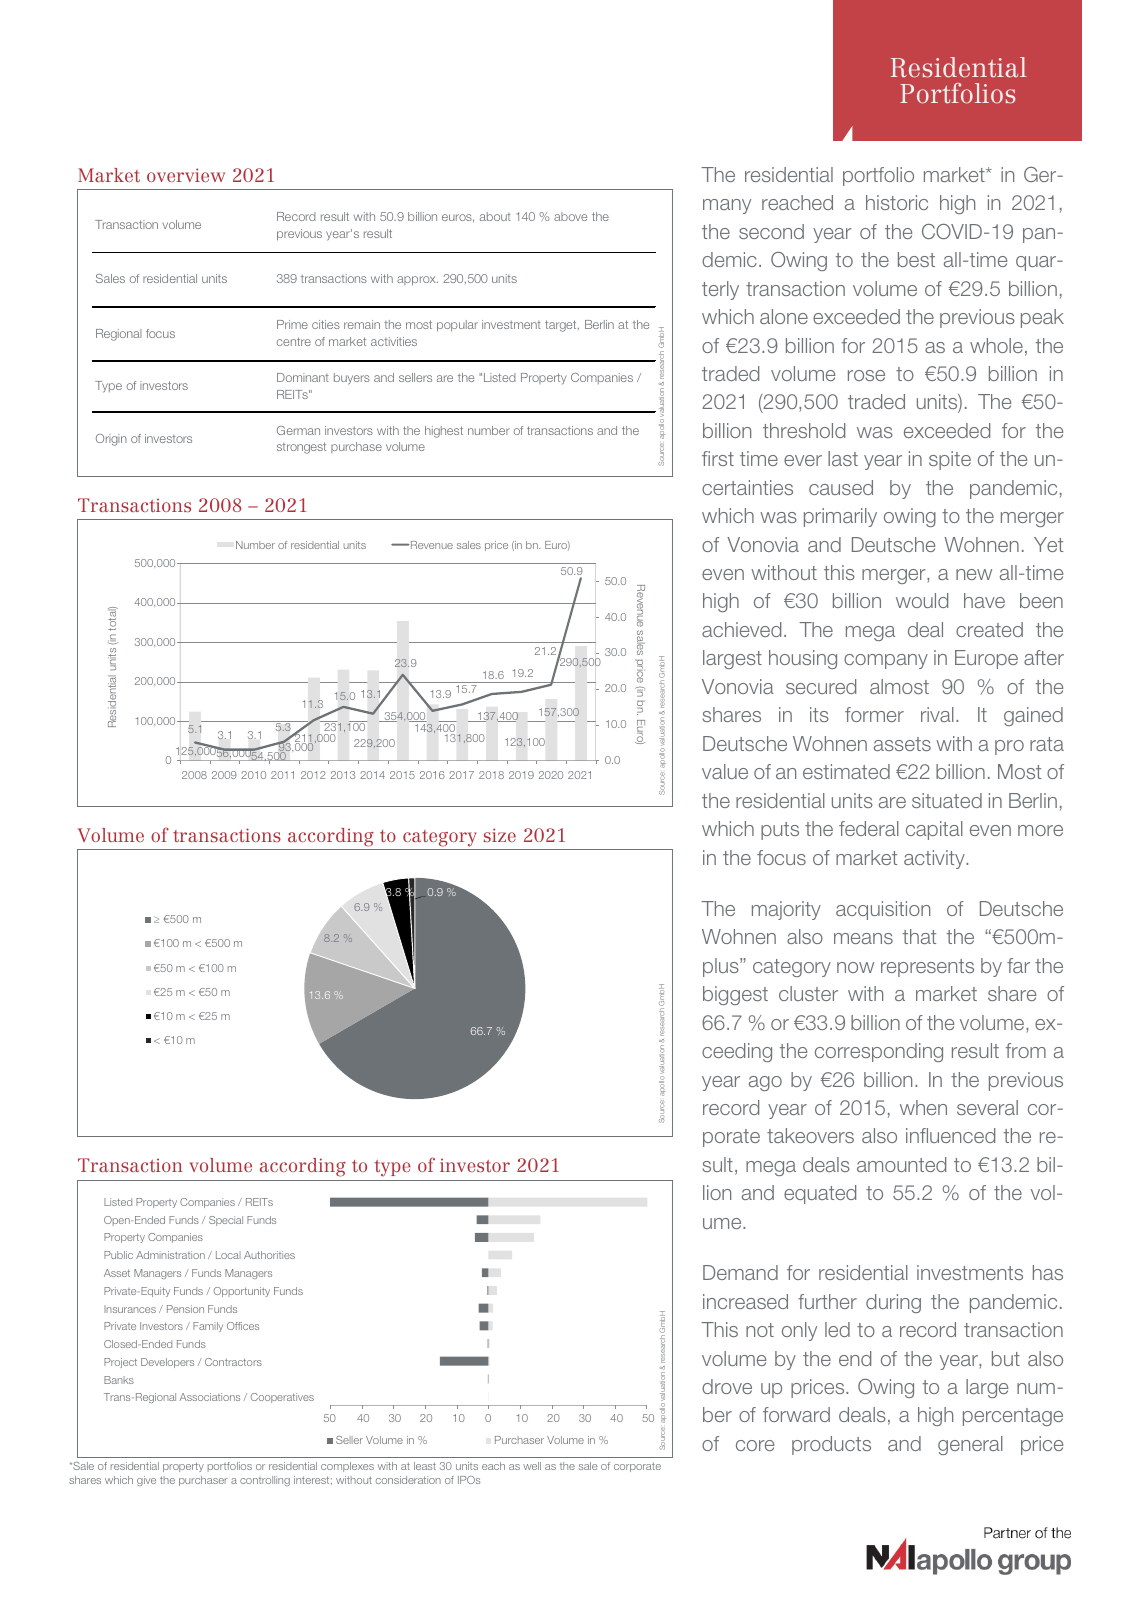  Describe the element at coordinates (741, 629) in the document. I see `achieved` at that location.
